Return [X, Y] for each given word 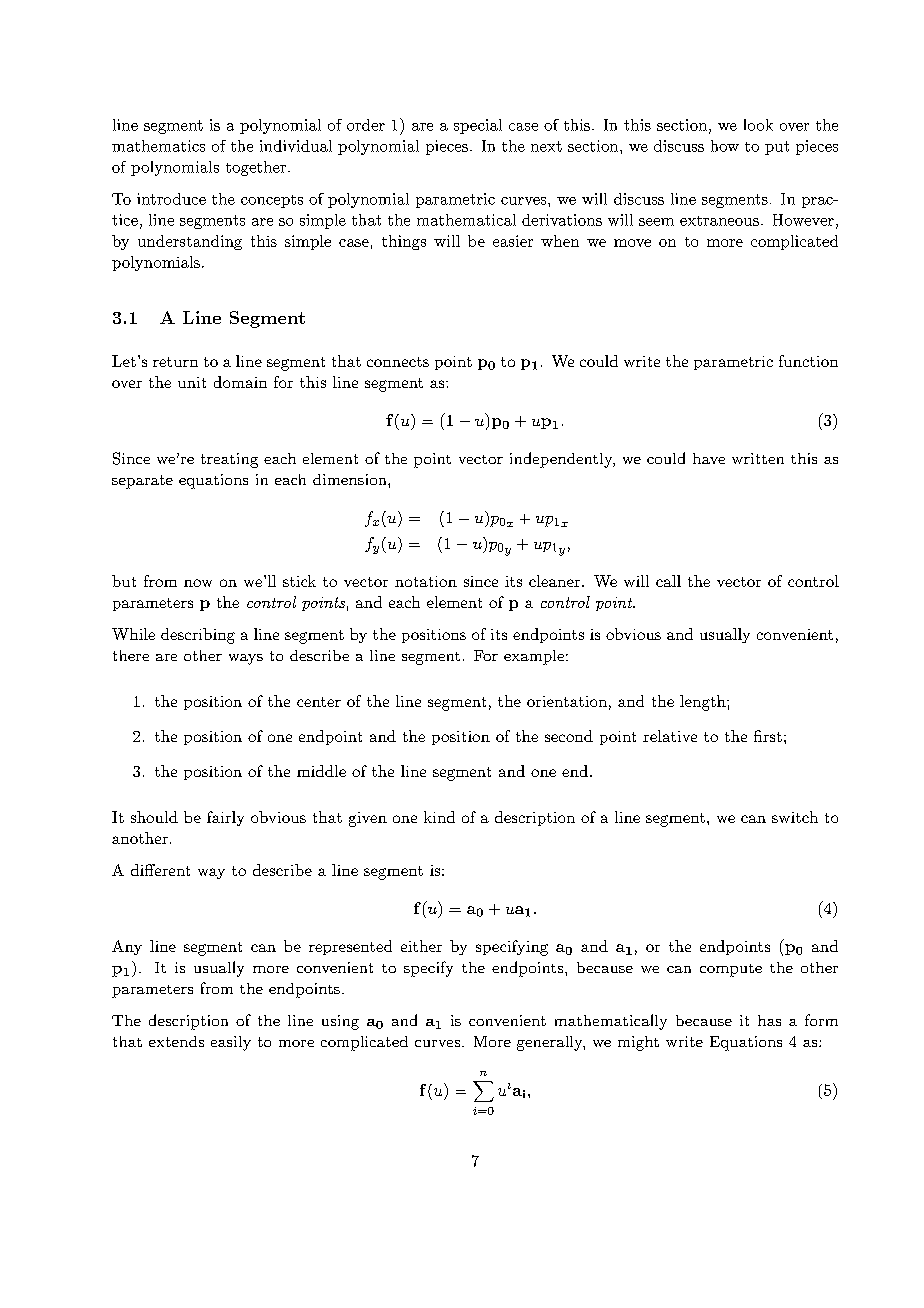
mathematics [158, 146]
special [478, 126]
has [769, 1020]
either [421, 946]
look [758, 125]
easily [231, 1043]
